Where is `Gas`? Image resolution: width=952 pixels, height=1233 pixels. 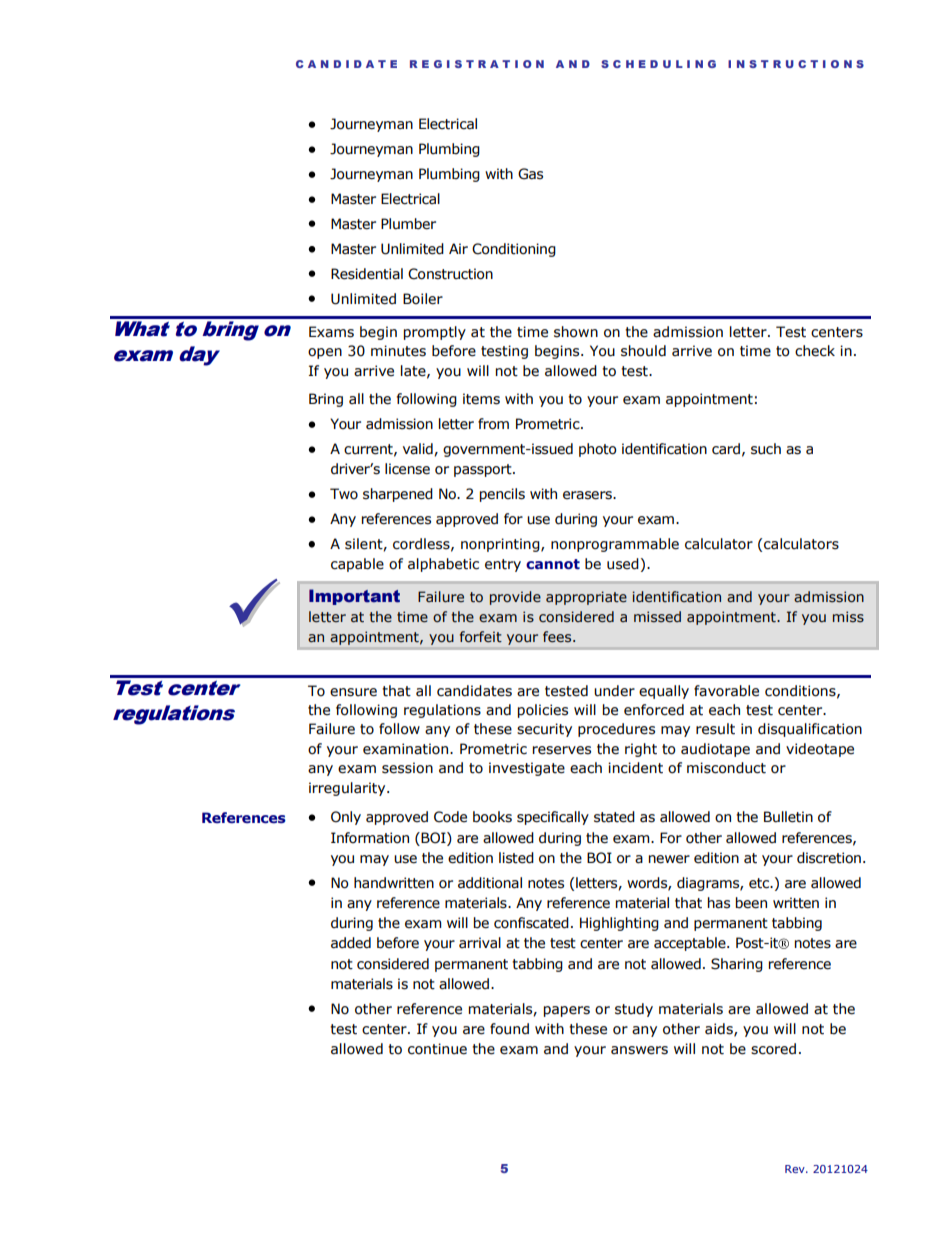 Gas is located at coordinates (530, 174).
